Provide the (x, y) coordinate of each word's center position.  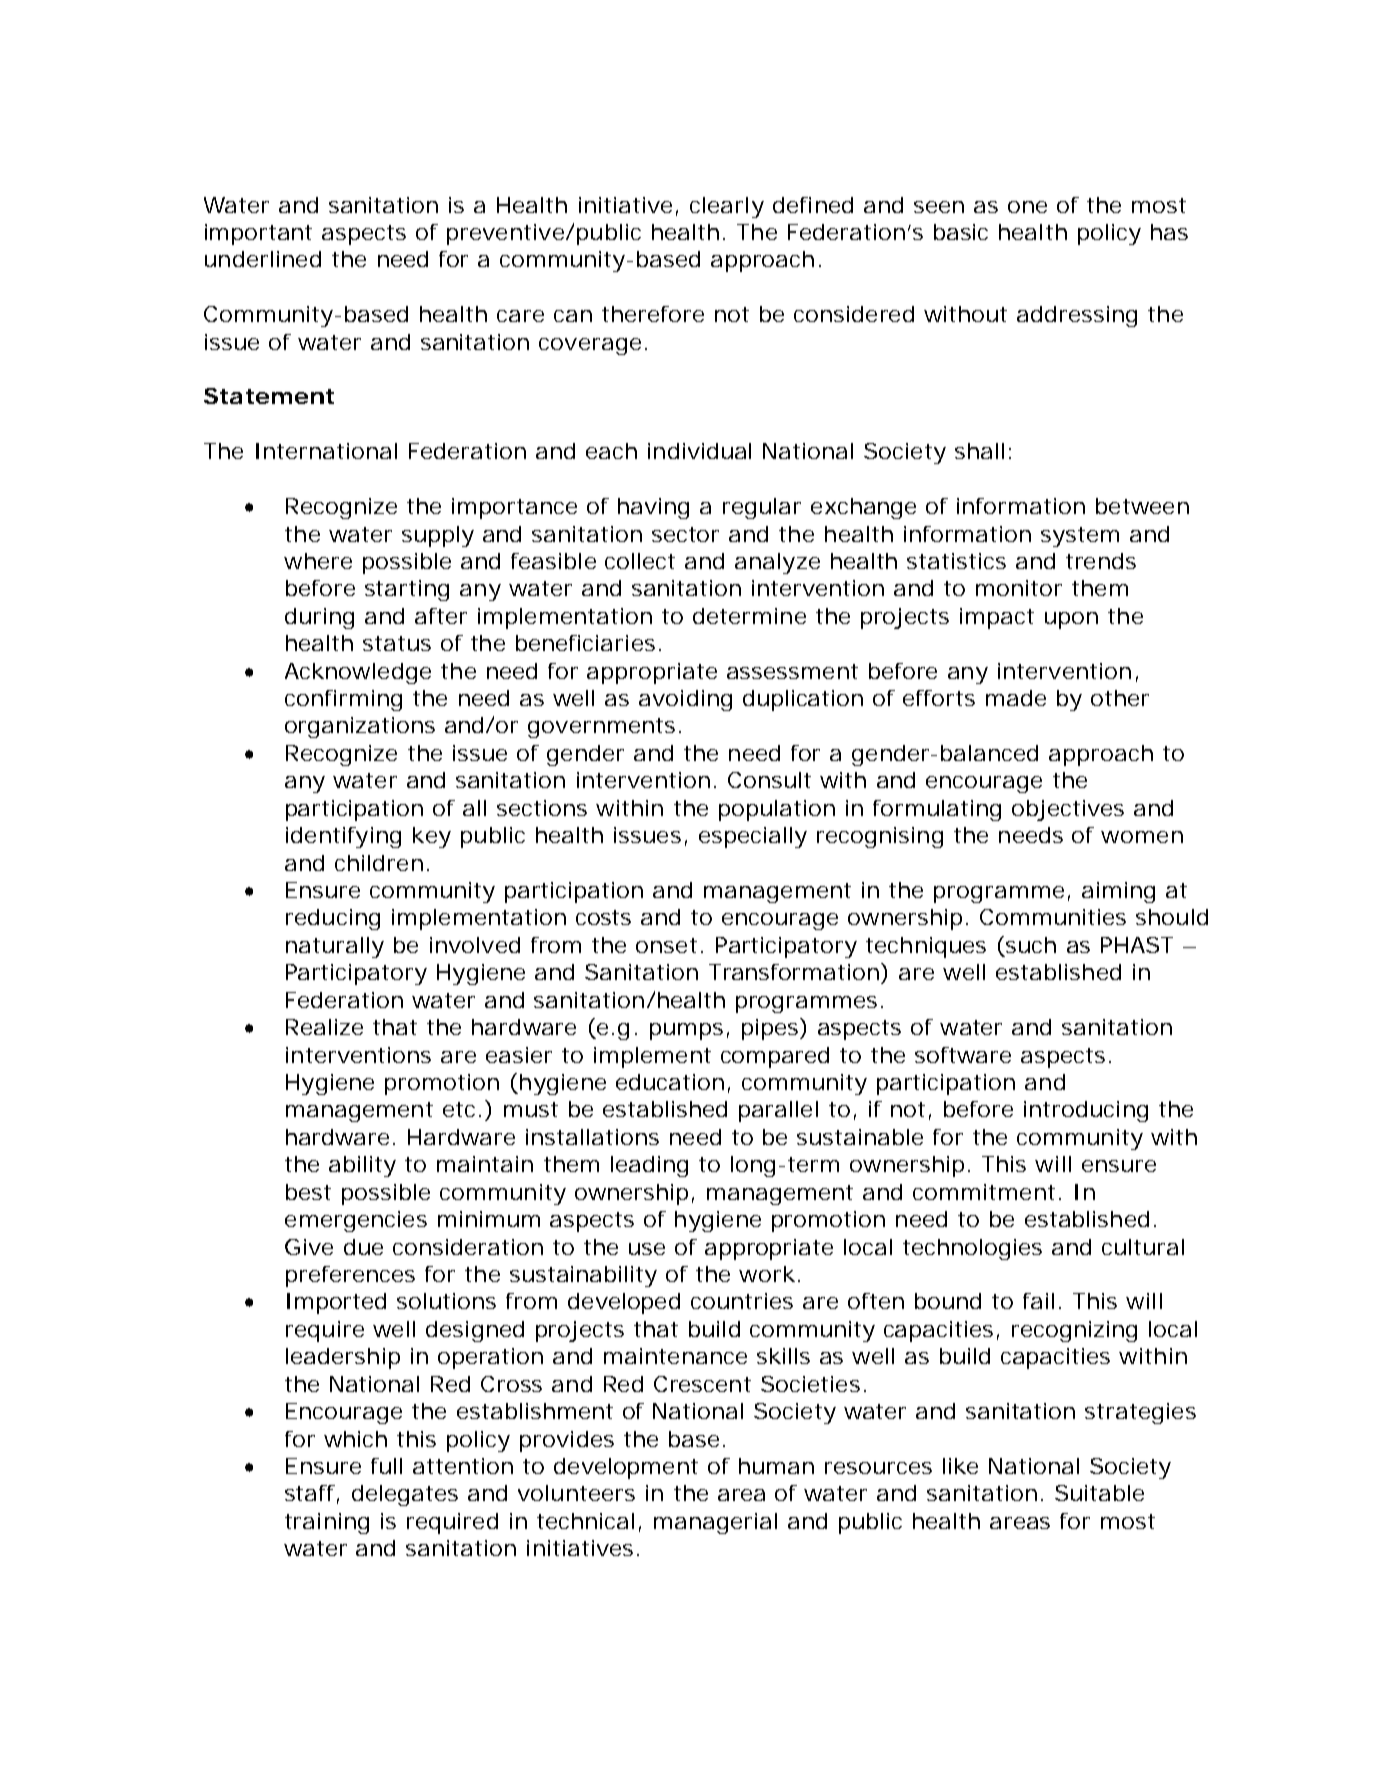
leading (649, 1166)
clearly (727, 207)
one (1027, 207)
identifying (343, 837)
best (308, 1192)
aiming (1118, 892)
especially (753, 837)
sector (685, 534)
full (386, 1466)
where (318, 561)
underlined (263, 259)
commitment (984, 1192)
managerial (715, 1523)
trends (1101, 561)
